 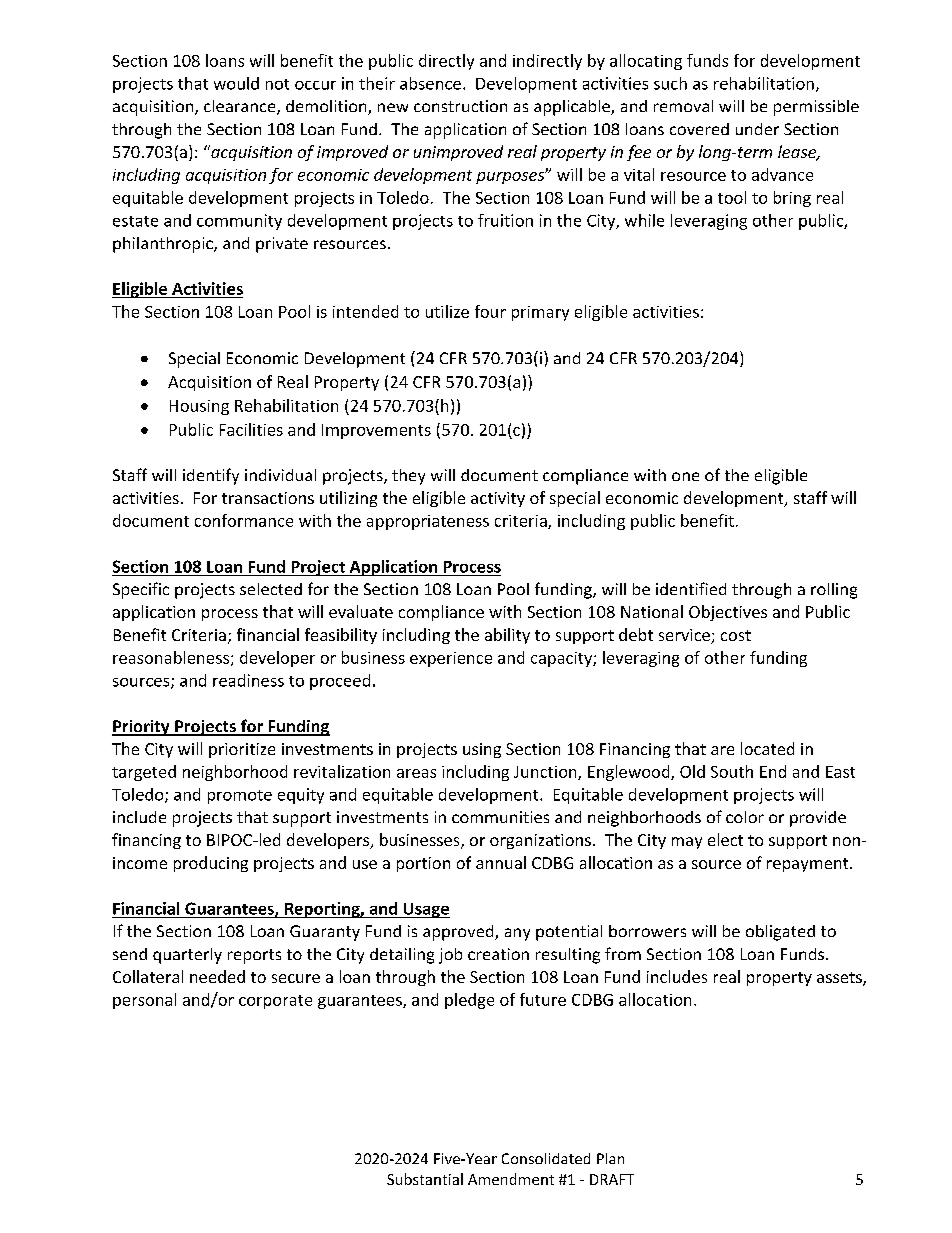 What do you see at coordinates (757, 129) in the screenshot?
I see `under` at bounding box center [757, 129].
